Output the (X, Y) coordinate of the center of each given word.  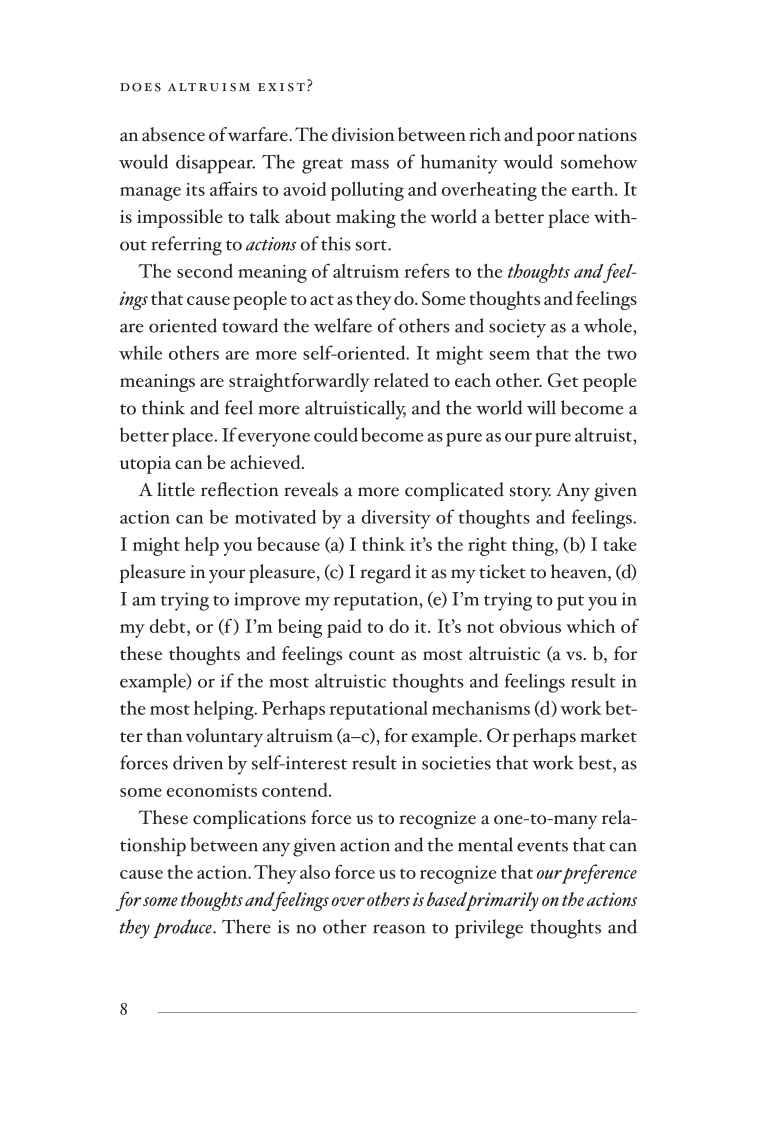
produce (183, 928)
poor (555, 139)
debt (169, 627)
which (590, 626)
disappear (215, 164)
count (372, 655)
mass (370, 164)
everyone (274, 440)
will (541, 407)
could (336, 434)
